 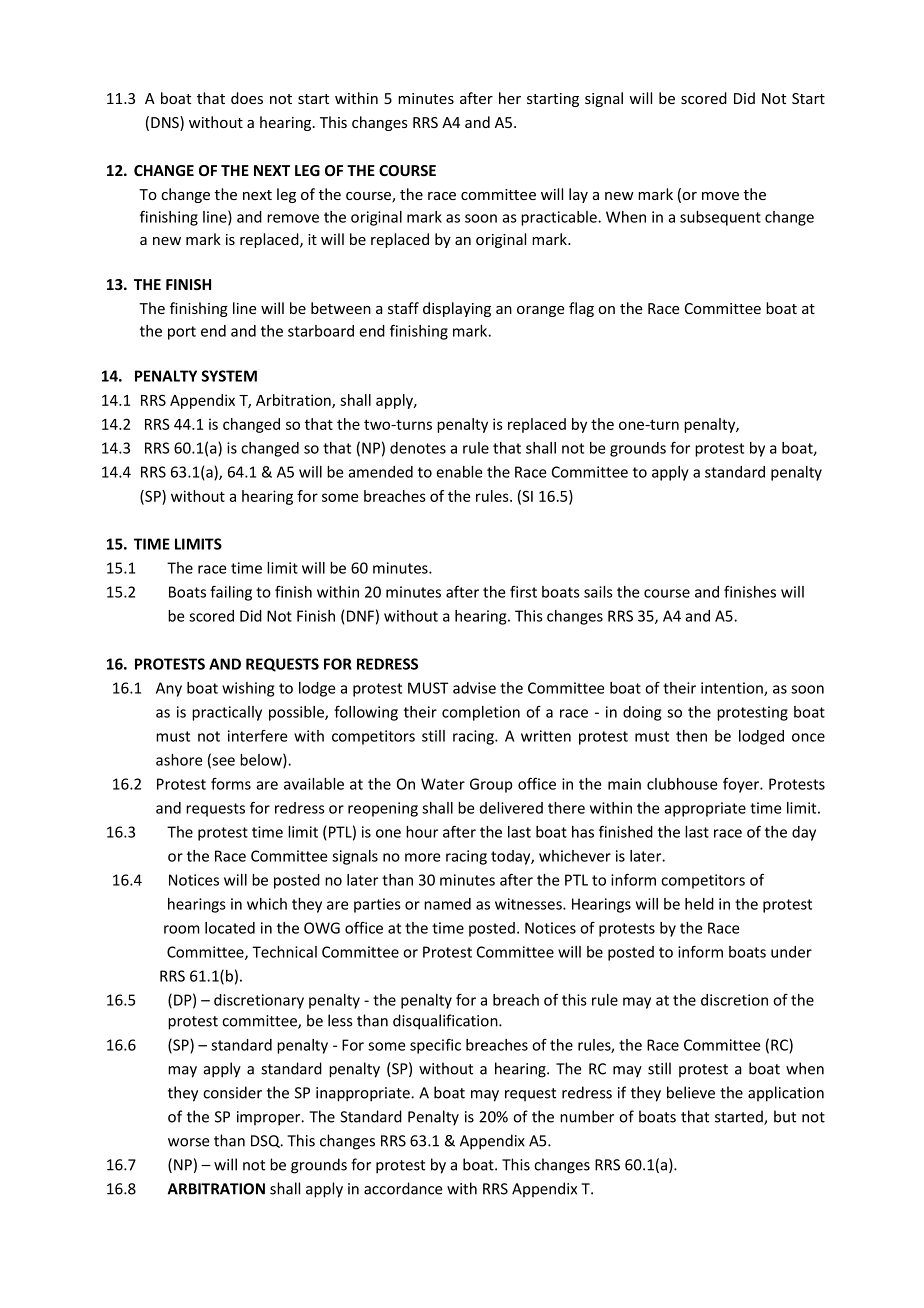 What do you see at coordinates (231, 784) in the document?
I see `forms` at bounding box center [231, 784].
